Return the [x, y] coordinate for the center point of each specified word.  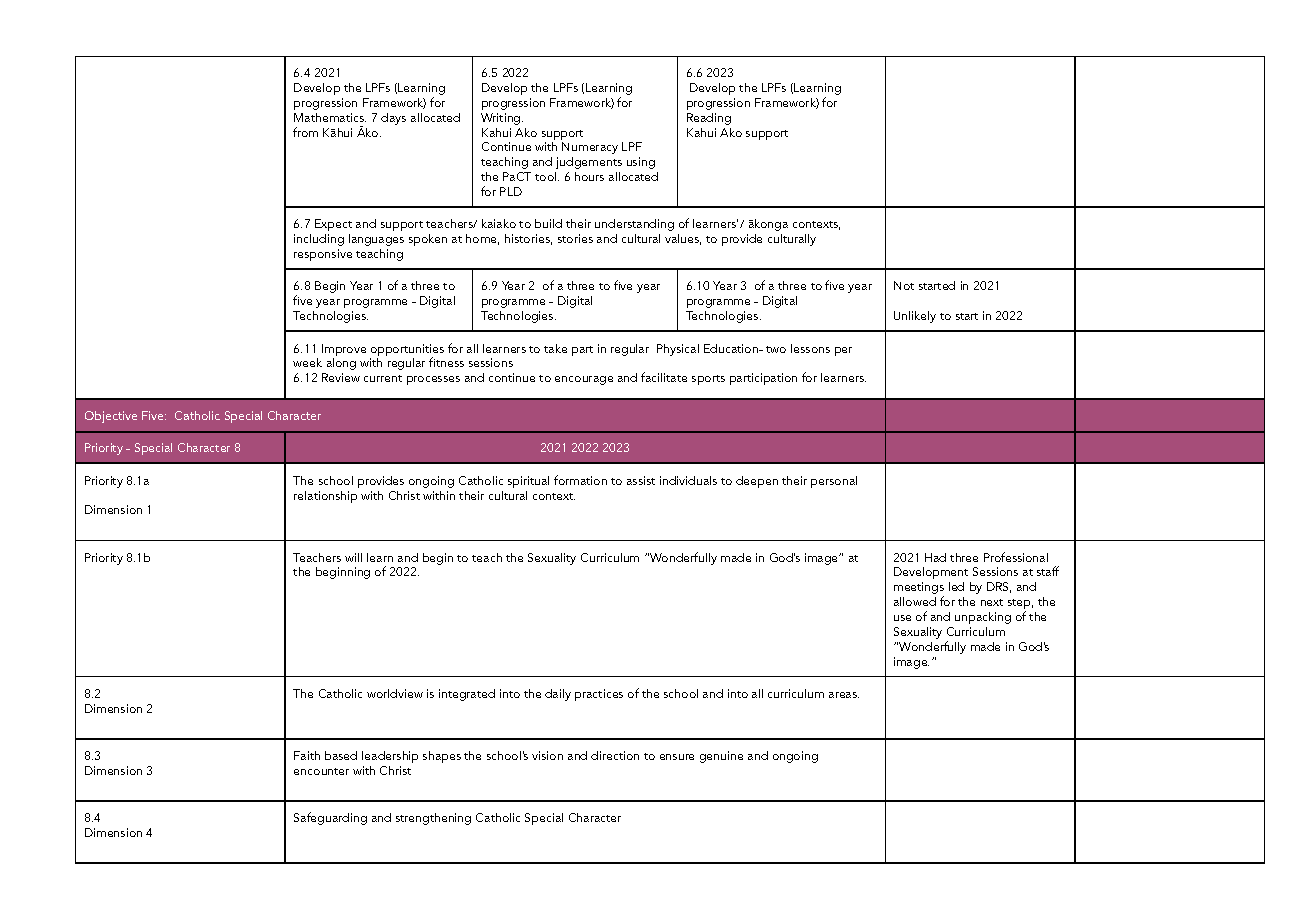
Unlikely [915, 317]
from [305, 132]
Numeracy [590, 148]
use [902, 618]
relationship [325, 497]
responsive [323, 255]
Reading [709, 119]
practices [599, 695]
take [555, 348]
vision [547, 755]
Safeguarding [330, 818]
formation [580, 480]
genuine [721, 757]
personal [834, 482]
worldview [395, 693]
